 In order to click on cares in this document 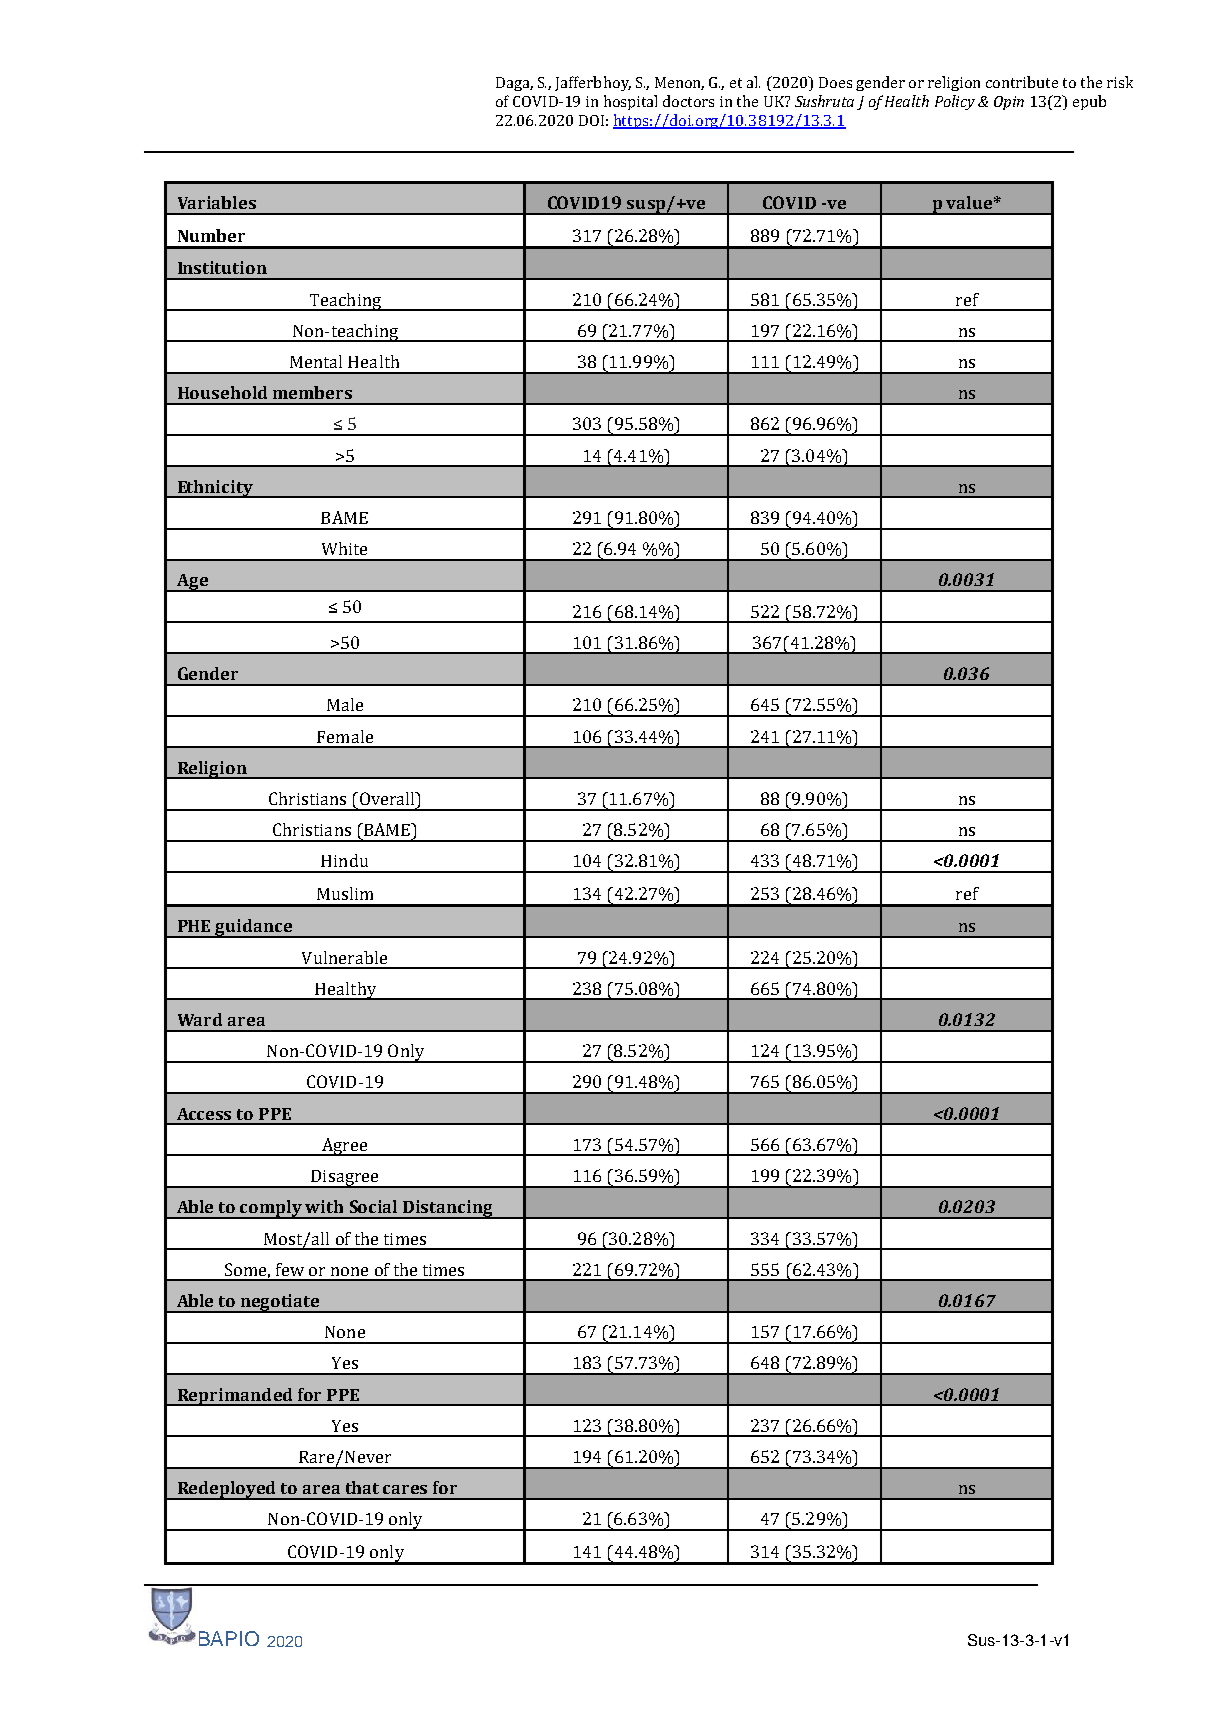, I will do `click(405, 1489)`.
